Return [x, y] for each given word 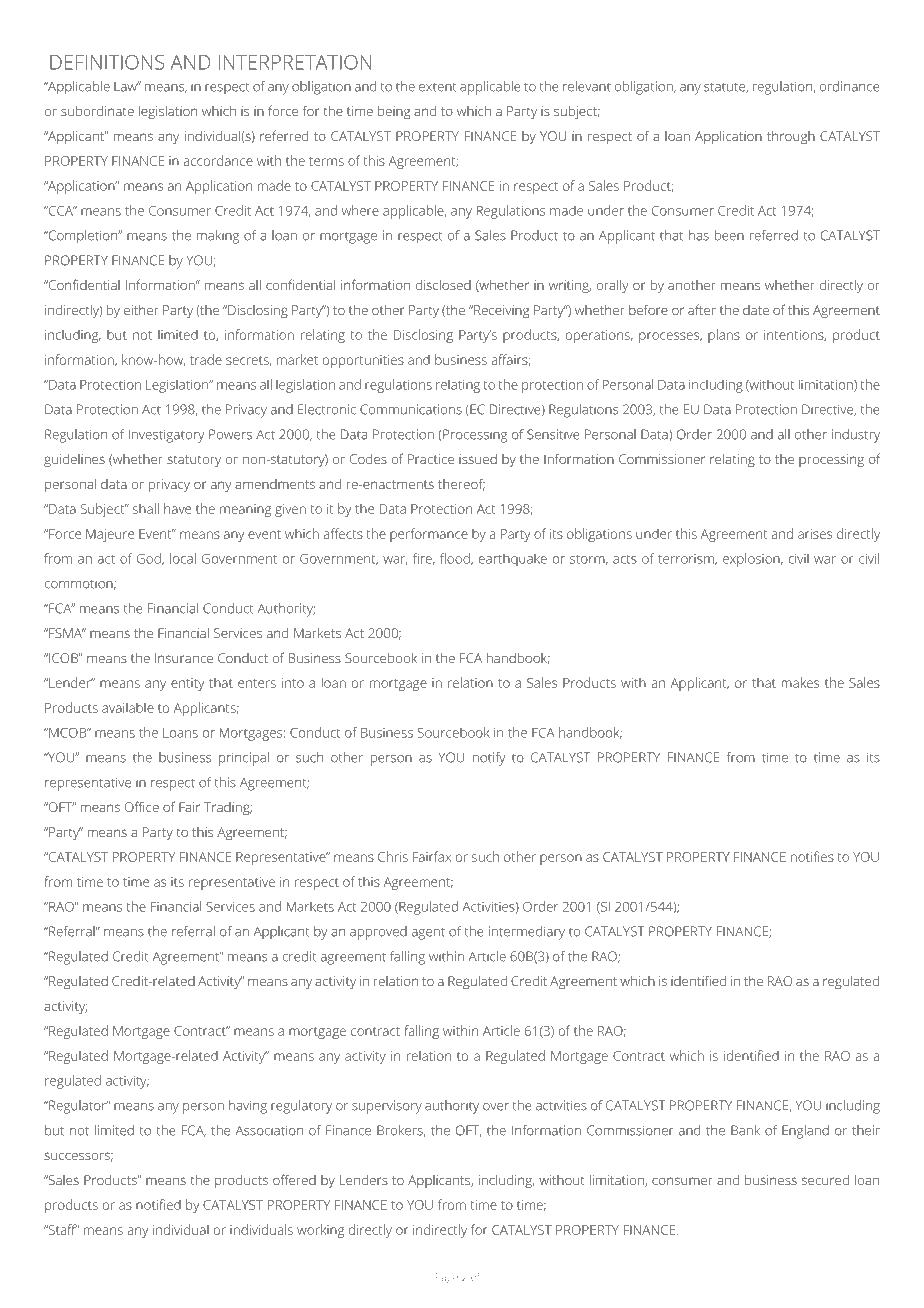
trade [206, 359]
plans [724, 336]
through [791, 138]
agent [428, 933]
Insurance [184, 658]
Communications [411, 409]
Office [142, 806]
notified [158, 1204]
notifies [812, 856]
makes [800, 682]
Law [126, 86]
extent [437, 87]
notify [489, 759]
